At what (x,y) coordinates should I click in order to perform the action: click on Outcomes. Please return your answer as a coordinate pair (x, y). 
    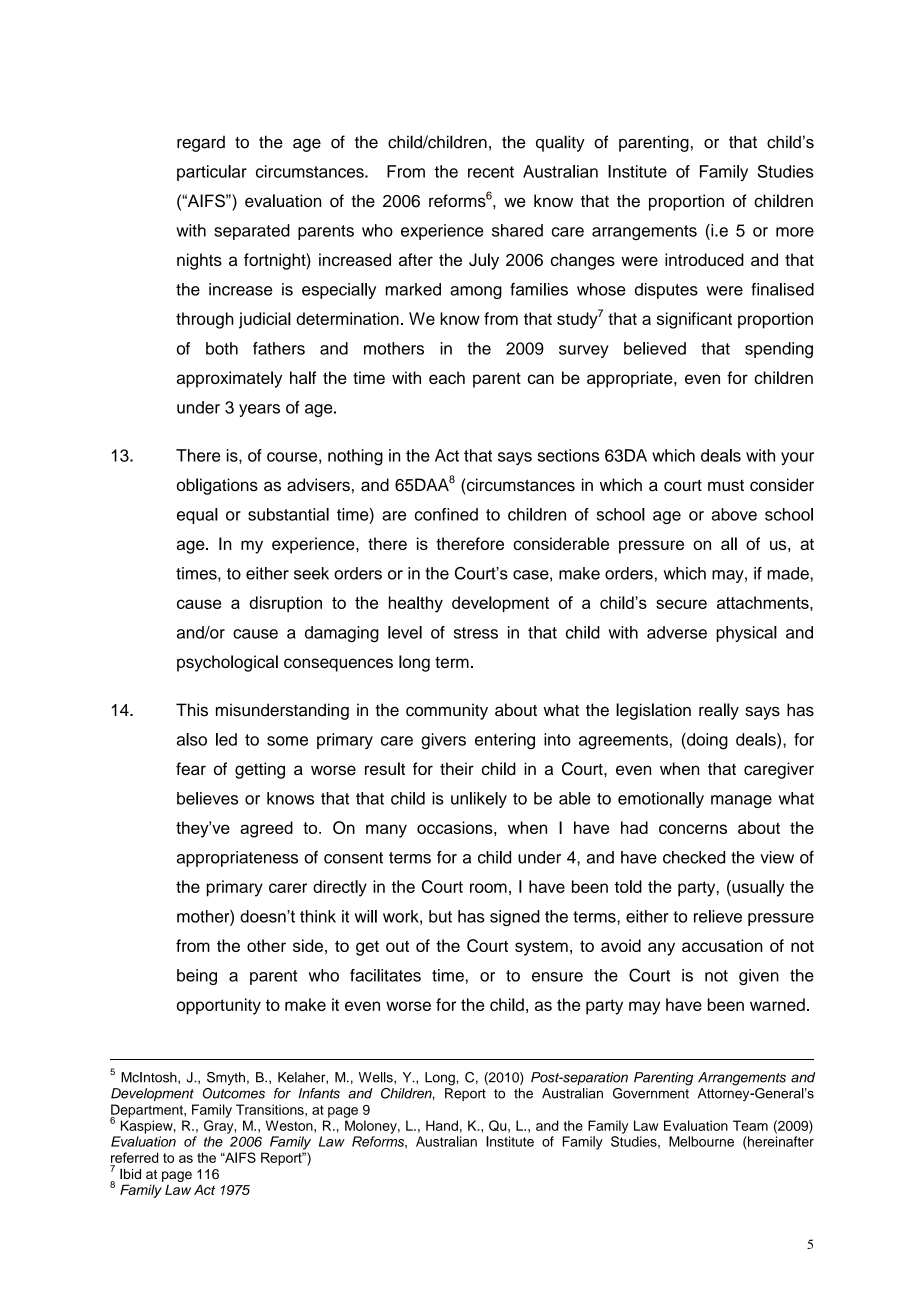
    Looking at the image, I should click on (234, 1093).
